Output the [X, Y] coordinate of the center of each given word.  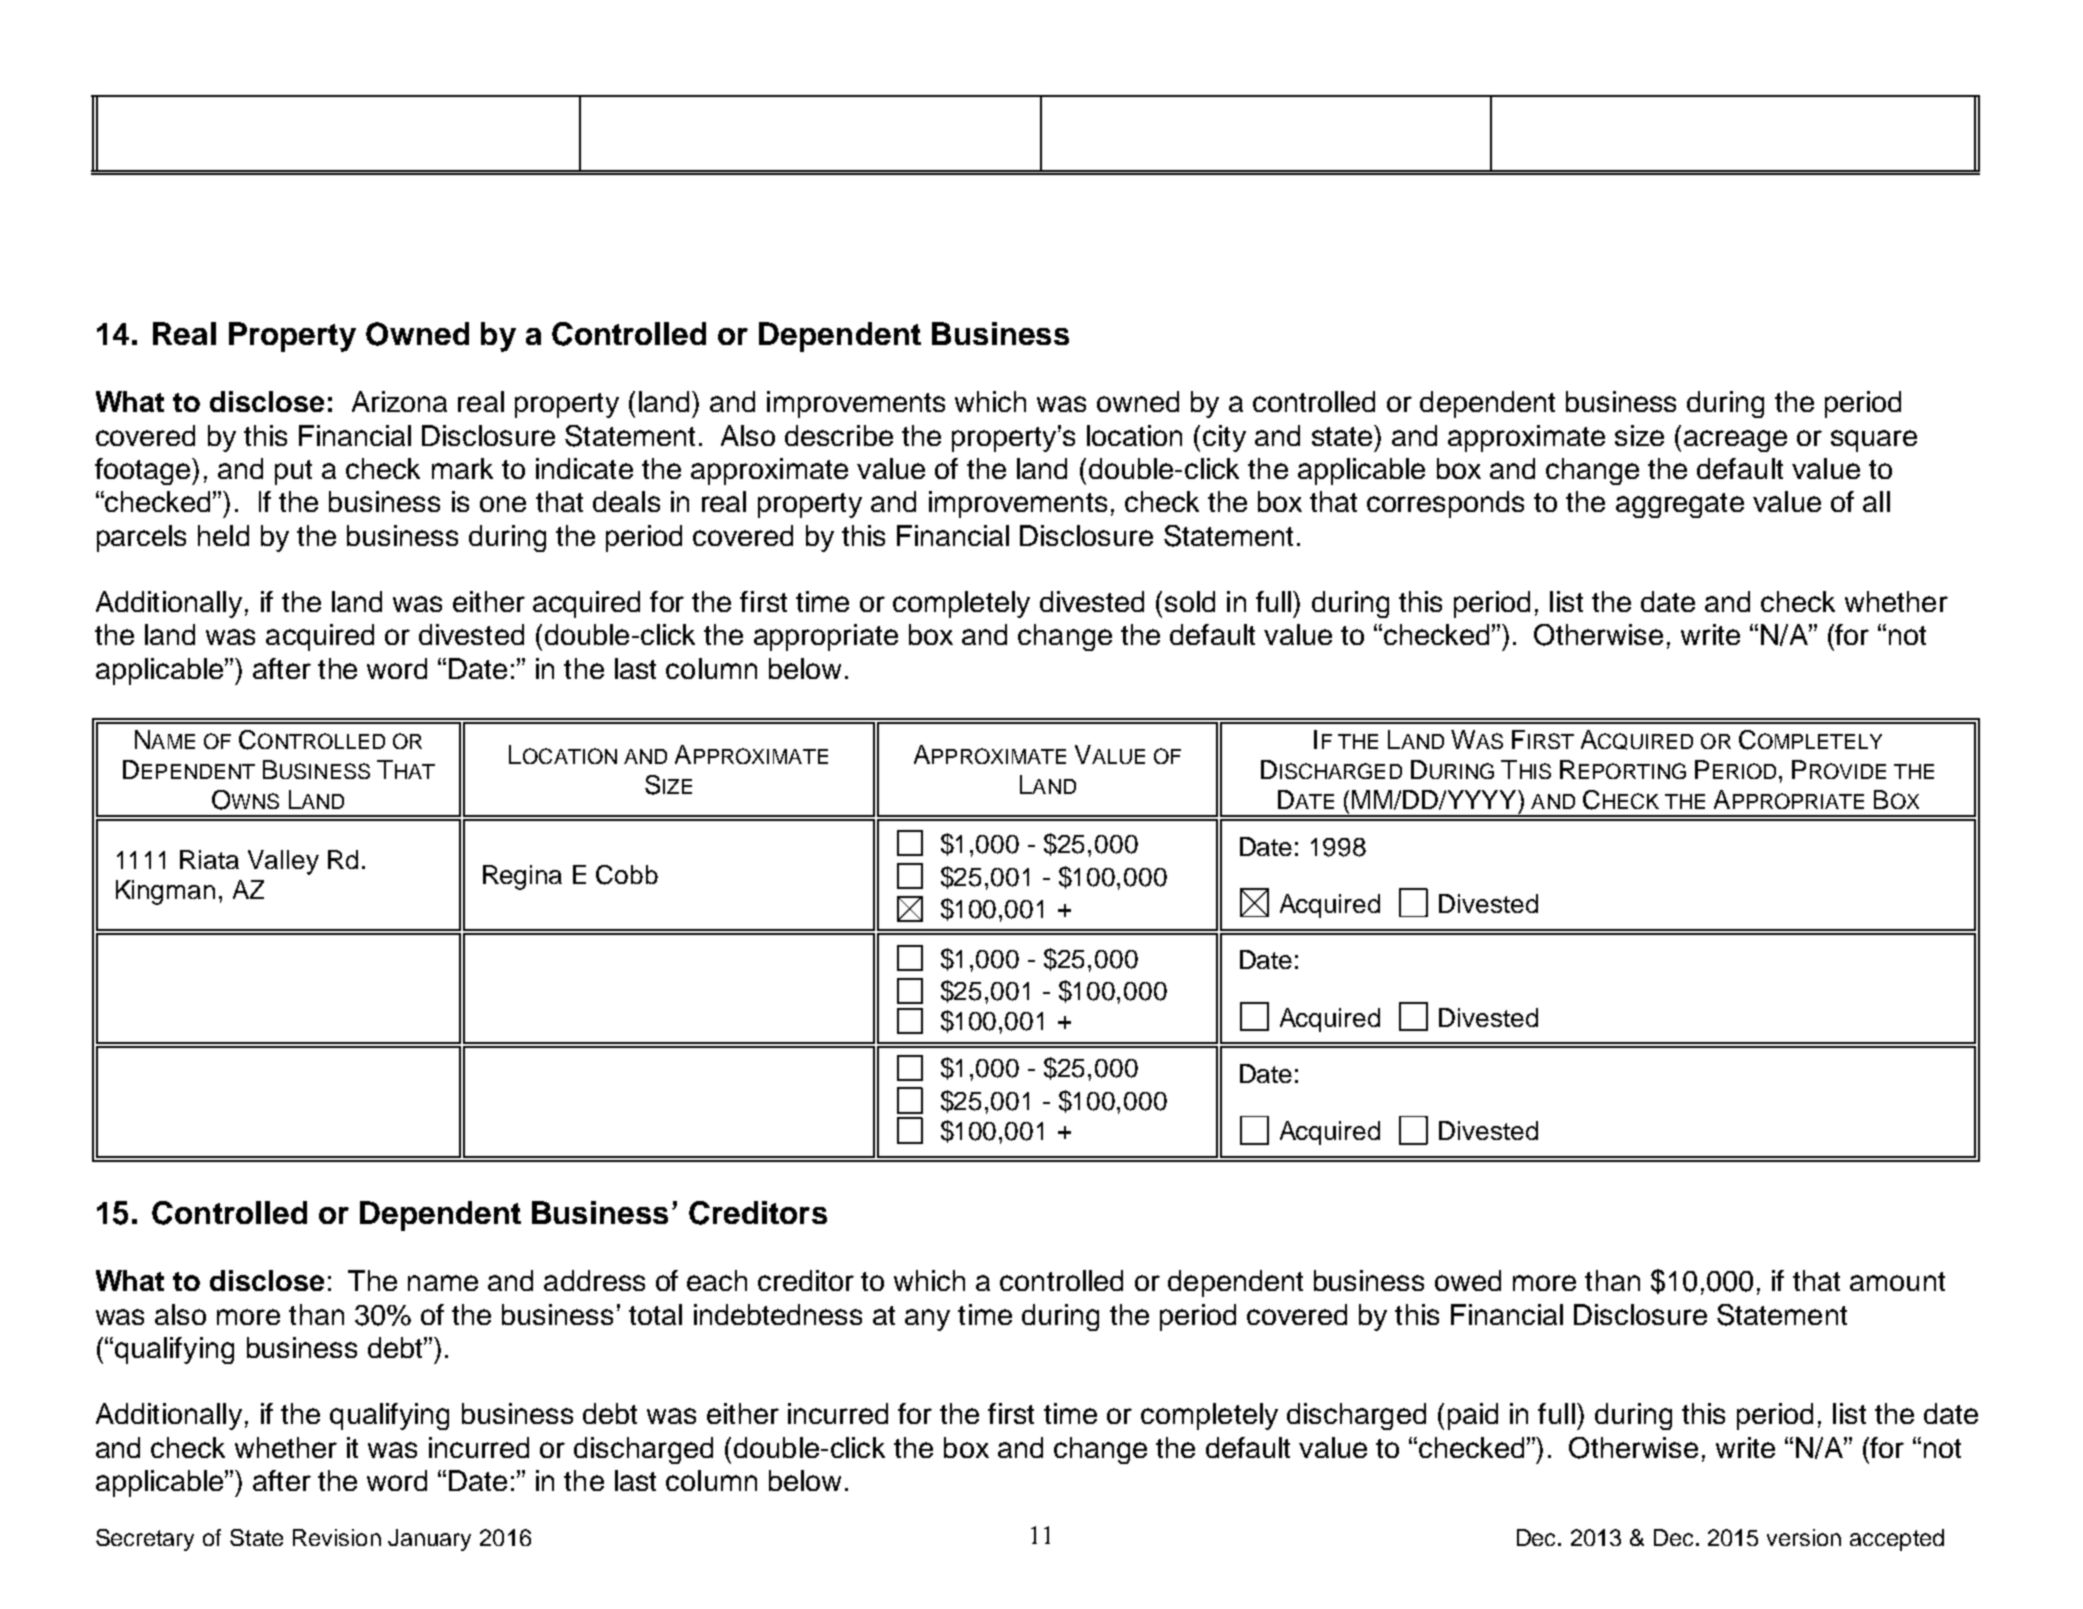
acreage [1735, 441]
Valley [283, 862]
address [594, 1280]
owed [1468, 1280]
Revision [337, 1537]
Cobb [627, 875]
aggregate [1680, 505]
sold [1190, 601]
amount [1897, 1281]
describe [839, 435]
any [927, 1320]
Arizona [399, 401]
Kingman [165, 892]
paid [1473, 1416]
